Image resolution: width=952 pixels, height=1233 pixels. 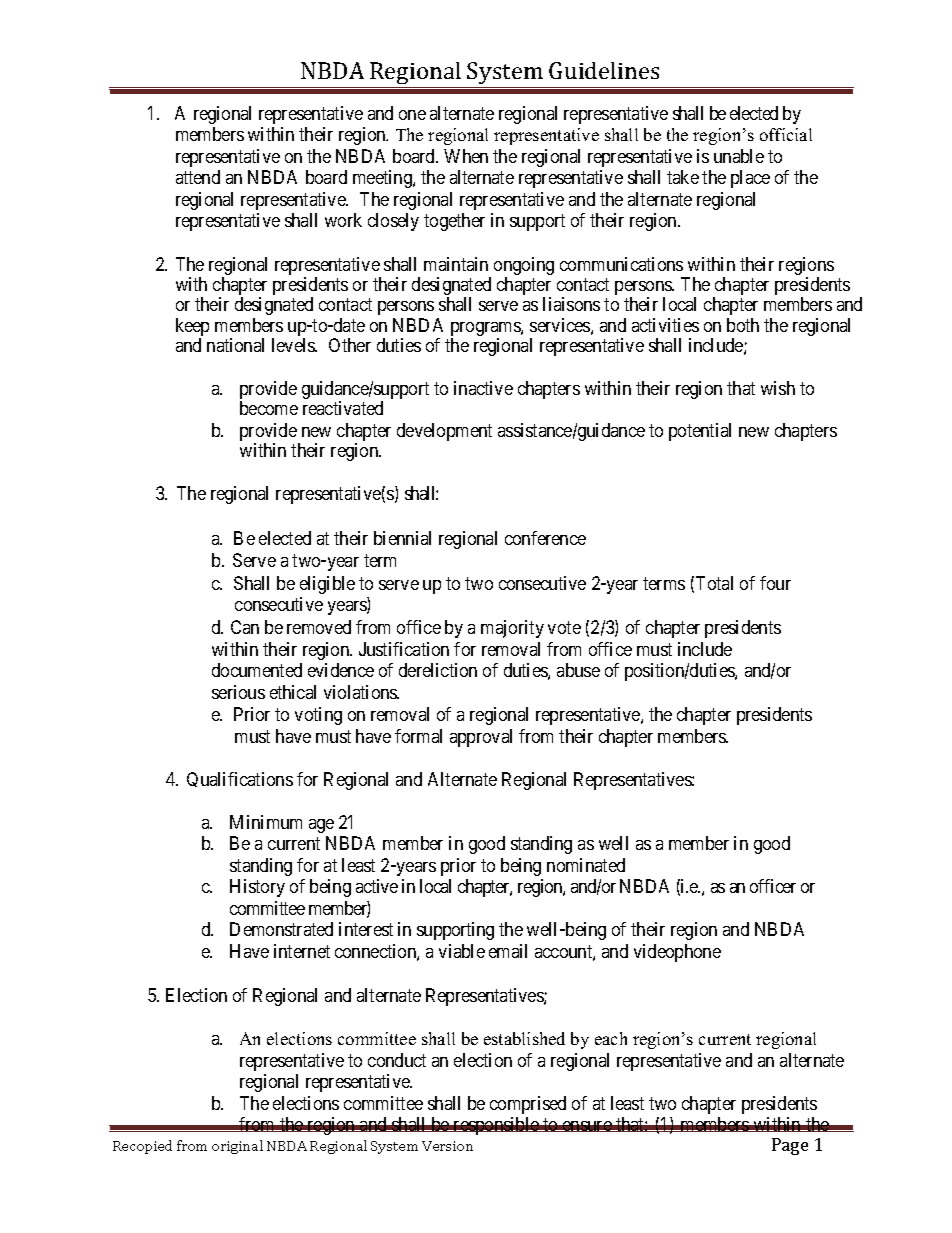 I want to click on attend, so click(x=198, y=177).
